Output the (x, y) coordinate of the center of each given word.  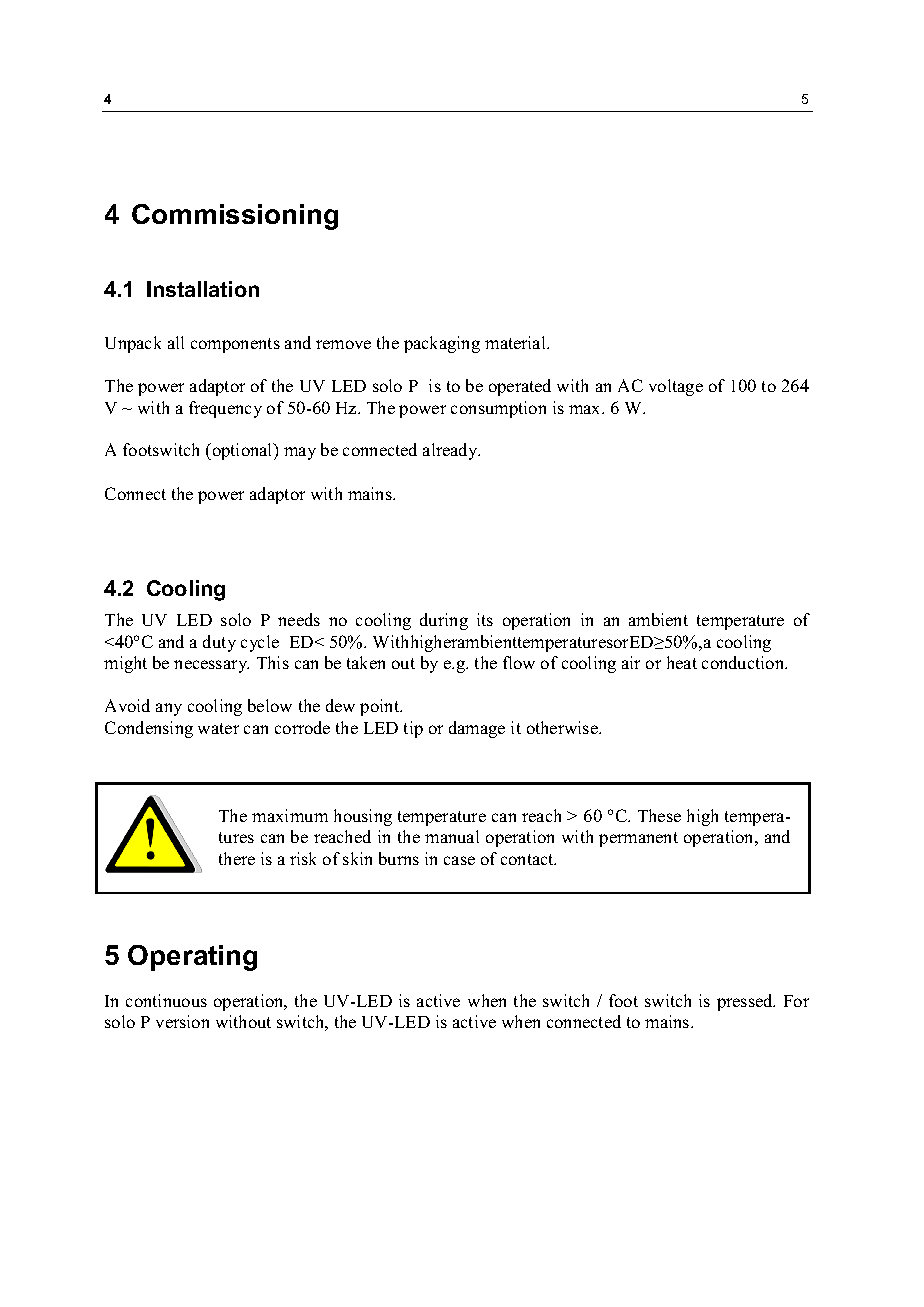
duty (219, 643)
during (444, 621)
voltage (676, 387)
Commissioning (235, 217)
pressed (746, 1002)
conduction (744, 662)
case (459, 860)
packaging (442, 344)
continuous (166, 1000)
